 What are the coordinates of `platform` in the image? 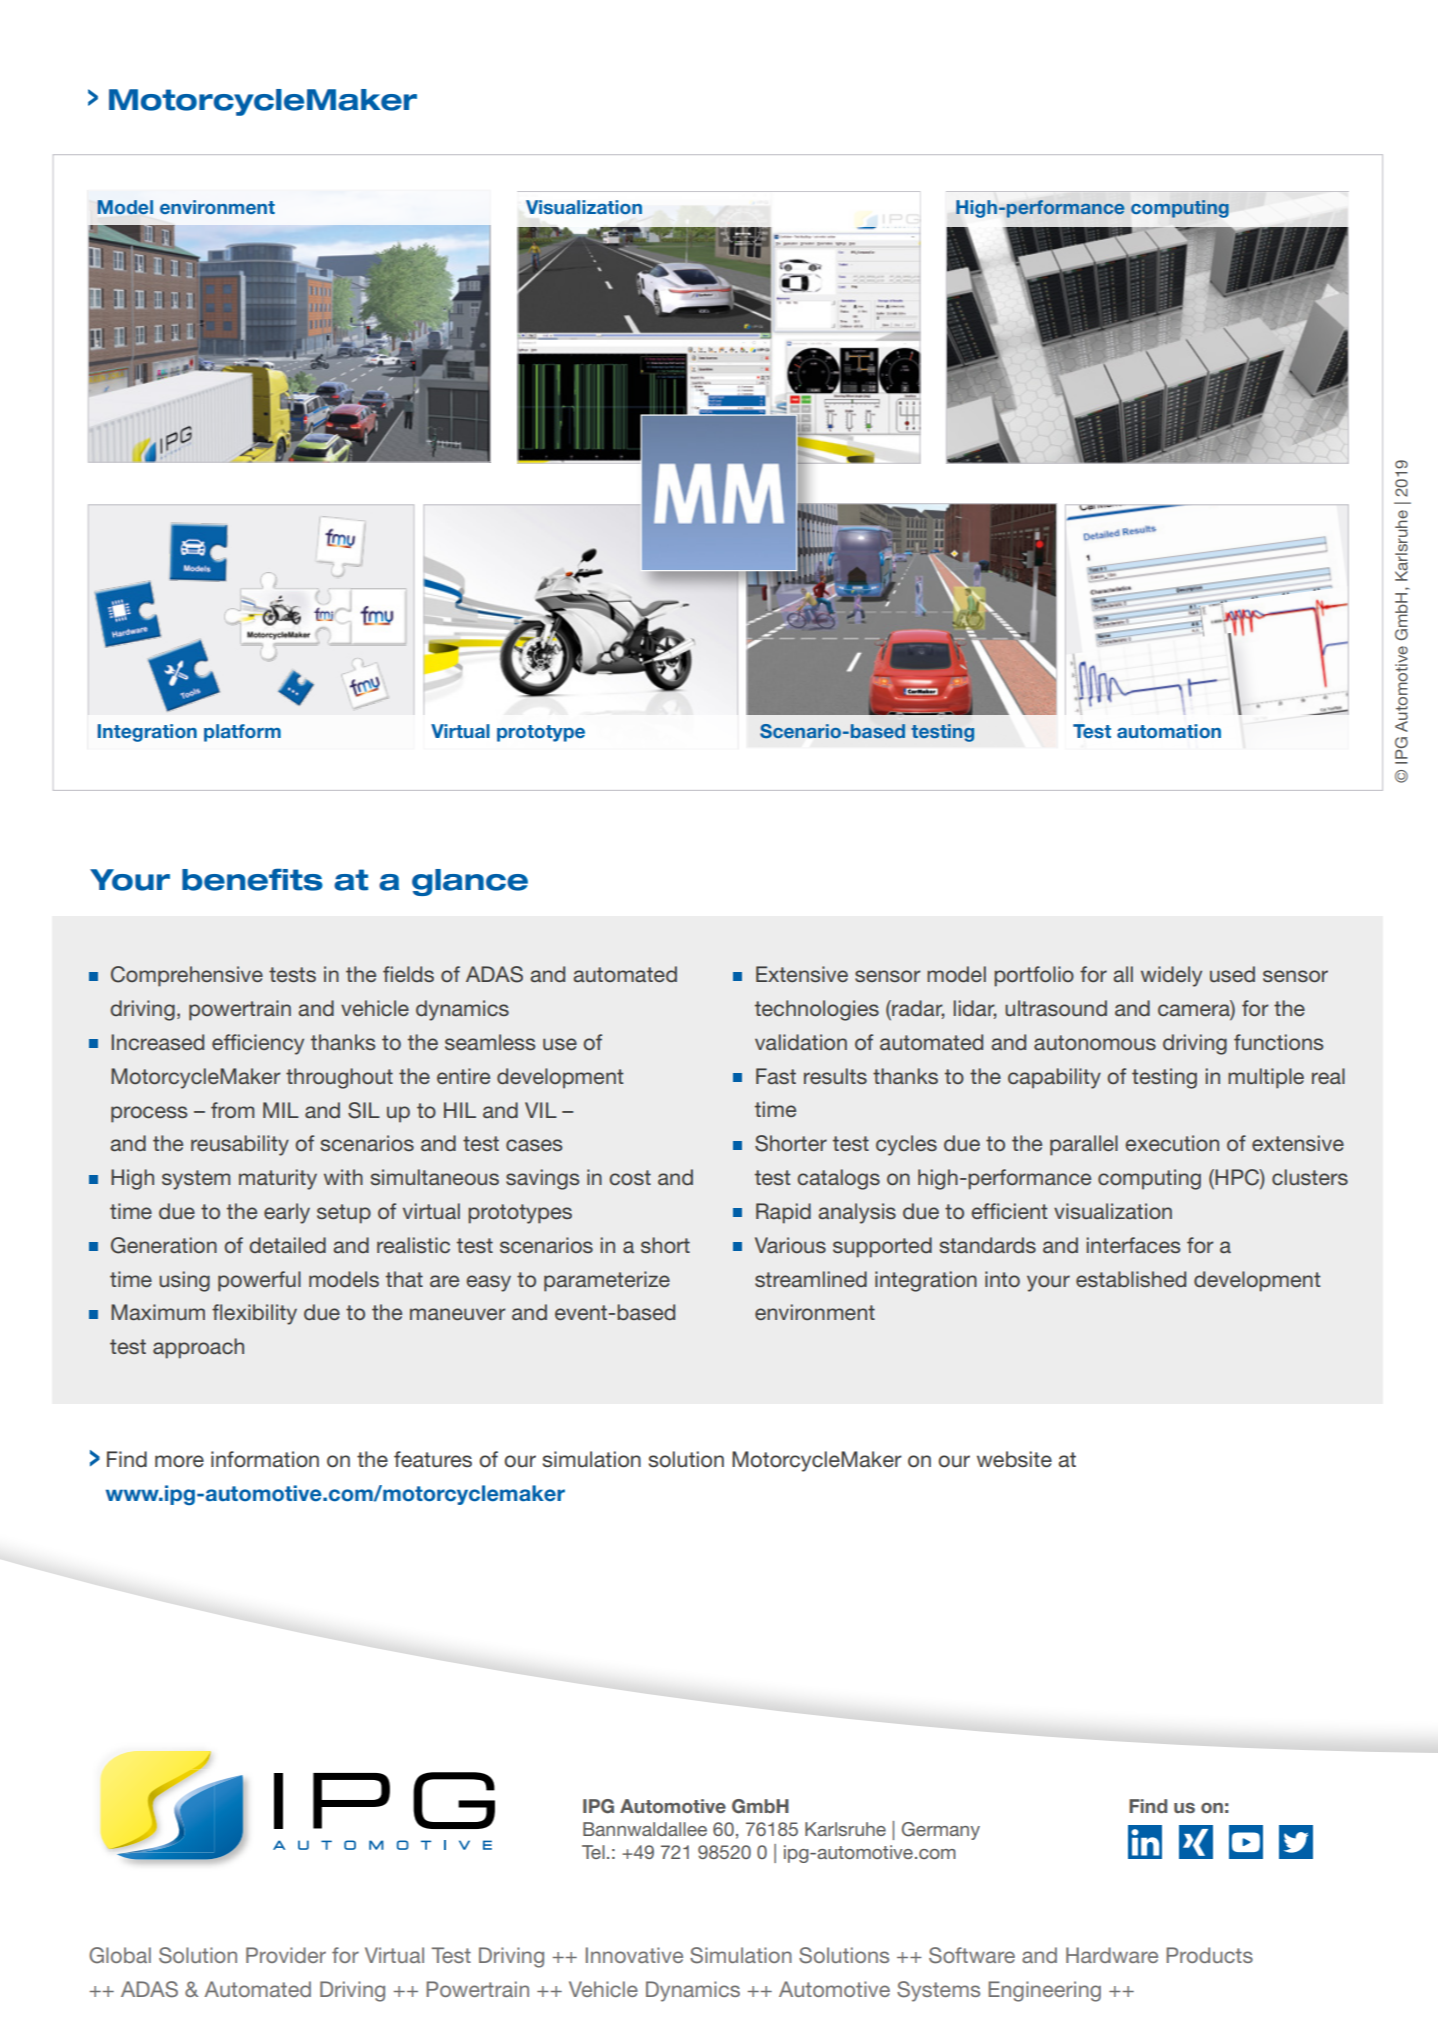 It's located at (242, 733).
